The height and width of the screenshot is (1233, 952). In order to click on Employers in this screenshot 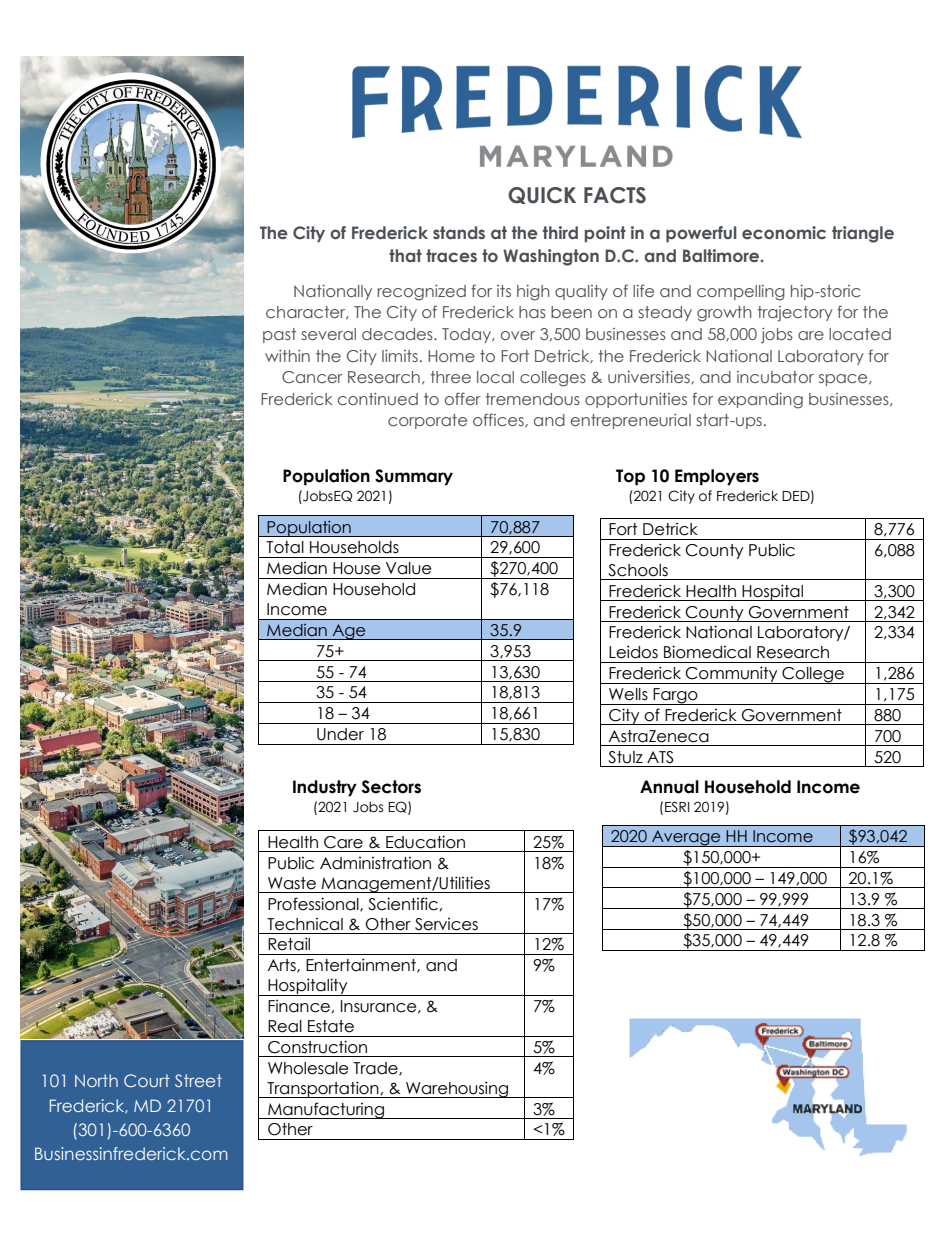, I will do `click(717, 477)`.
